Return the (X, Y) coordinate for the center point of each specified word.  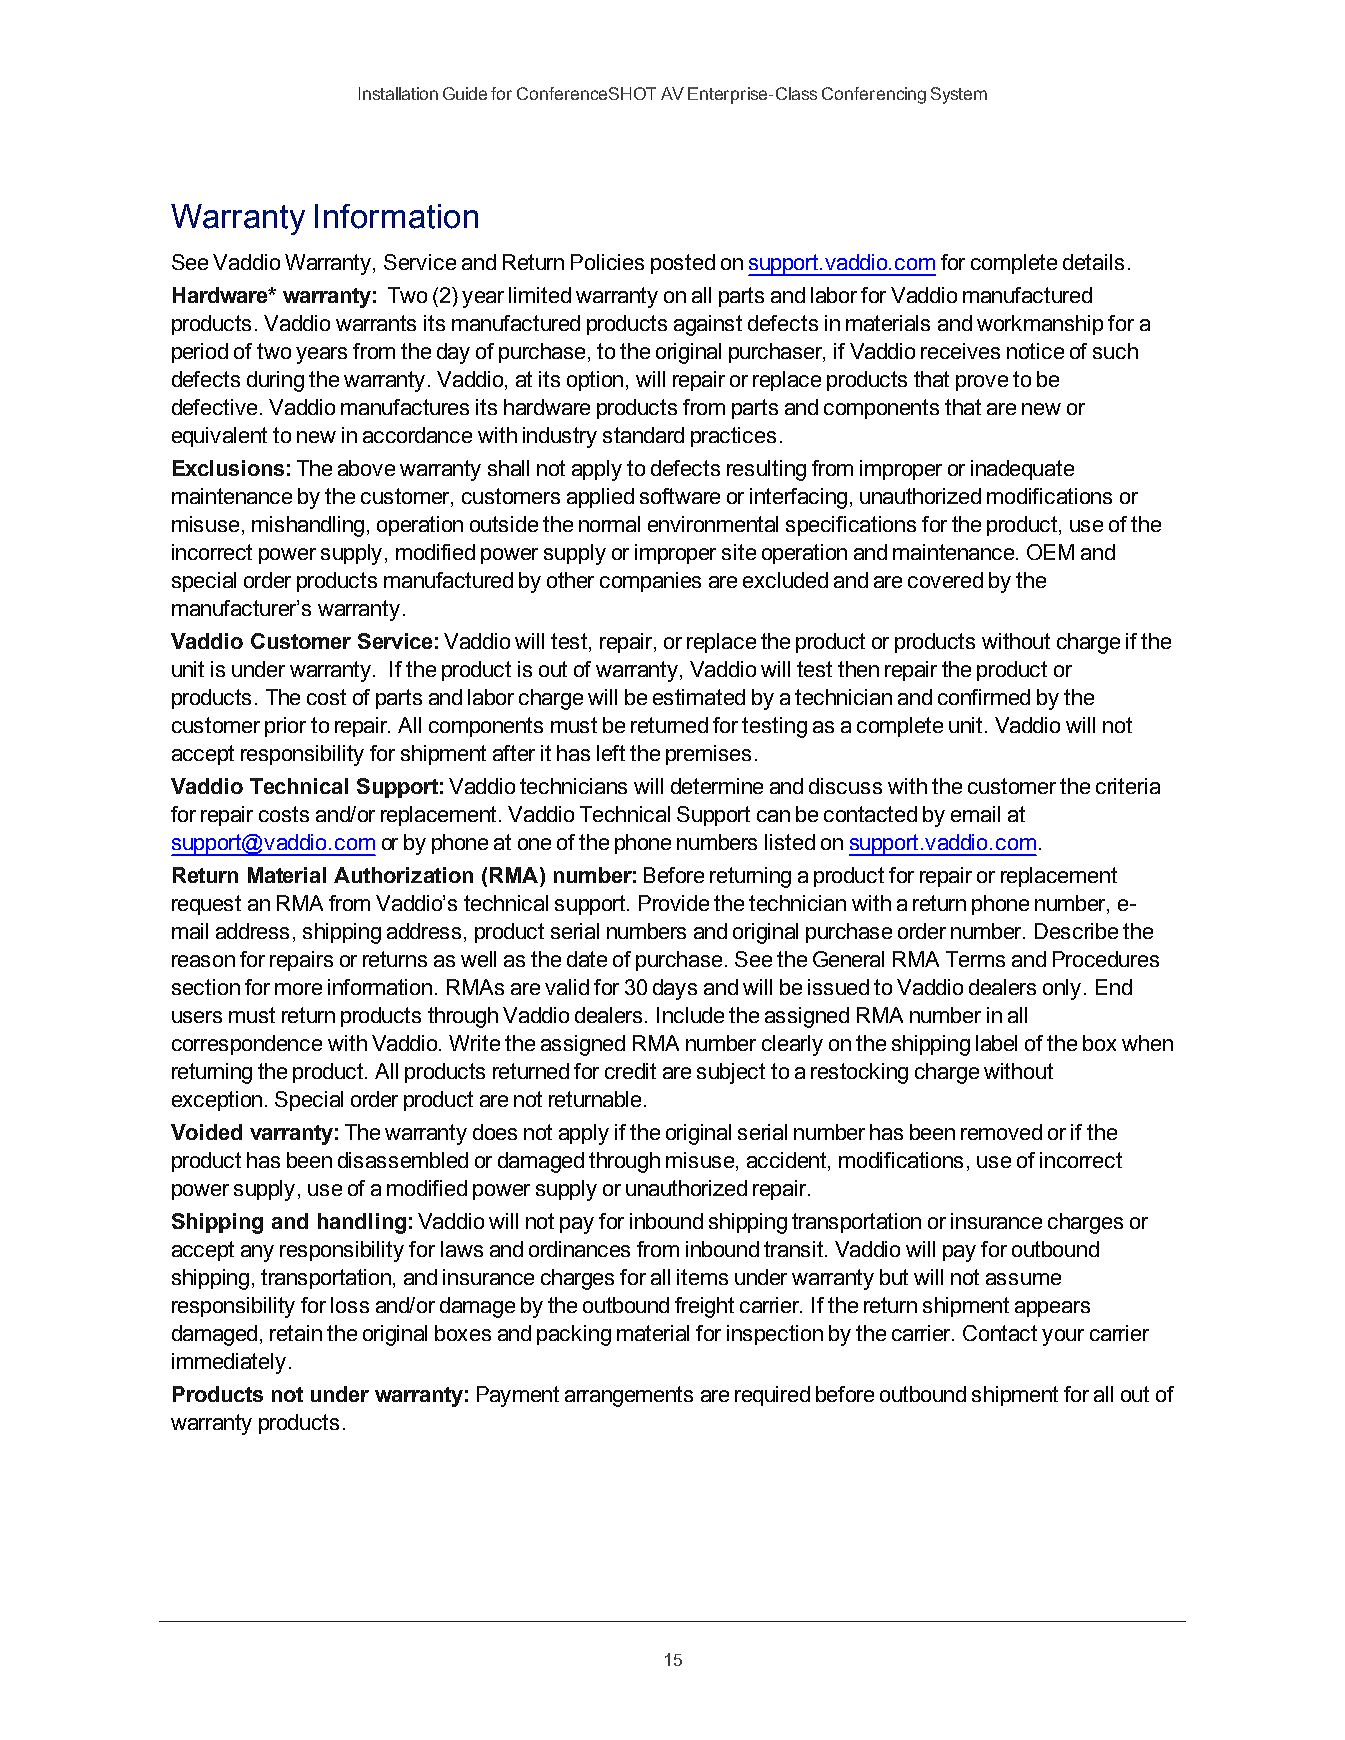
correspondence (247, 1045)
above (366, 468)
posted (683, 264)
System (959, 95)
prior (285, 727)
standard (643, 435)
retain (296, 1333)
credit (630, 1071)
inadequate (1022, 470)
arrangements (629, 1396)
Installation (398, 93)
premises (708, 755)
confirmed (984, 697)
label (996, 1043)
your (1063, 1337)
